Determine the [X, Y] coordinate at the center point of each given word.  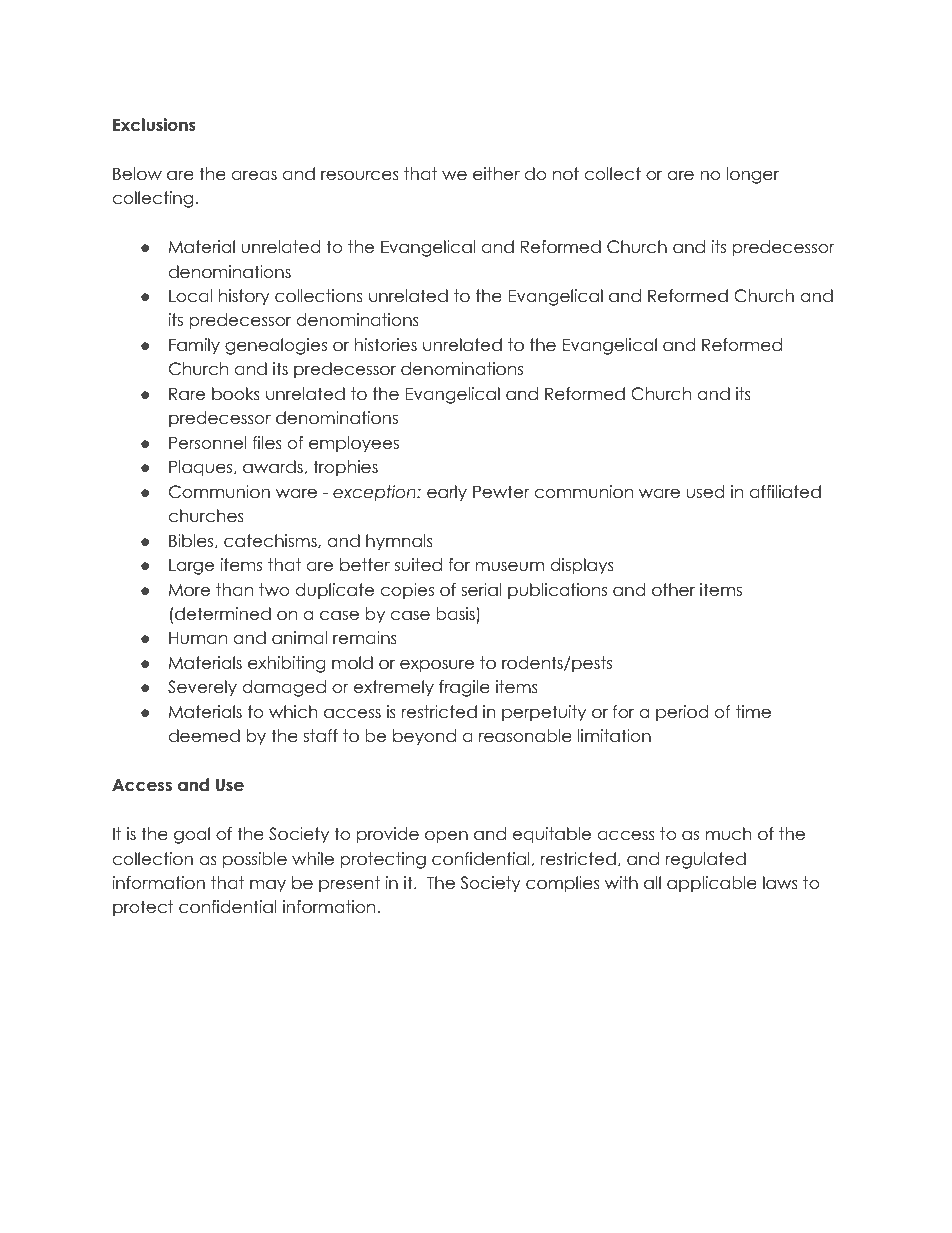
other [673, 590]
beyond [424, 737]
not [566, 174]
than [234, 590]
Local [190, 296]
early [447, 493]
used [705, 492]
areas [254, 175]
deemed [204, 736]
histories [386, 345]
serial [481, 590]
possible [255, 860]
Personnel [208, 443]
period [682, 713]
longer [753, 175]
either [496, 174]
